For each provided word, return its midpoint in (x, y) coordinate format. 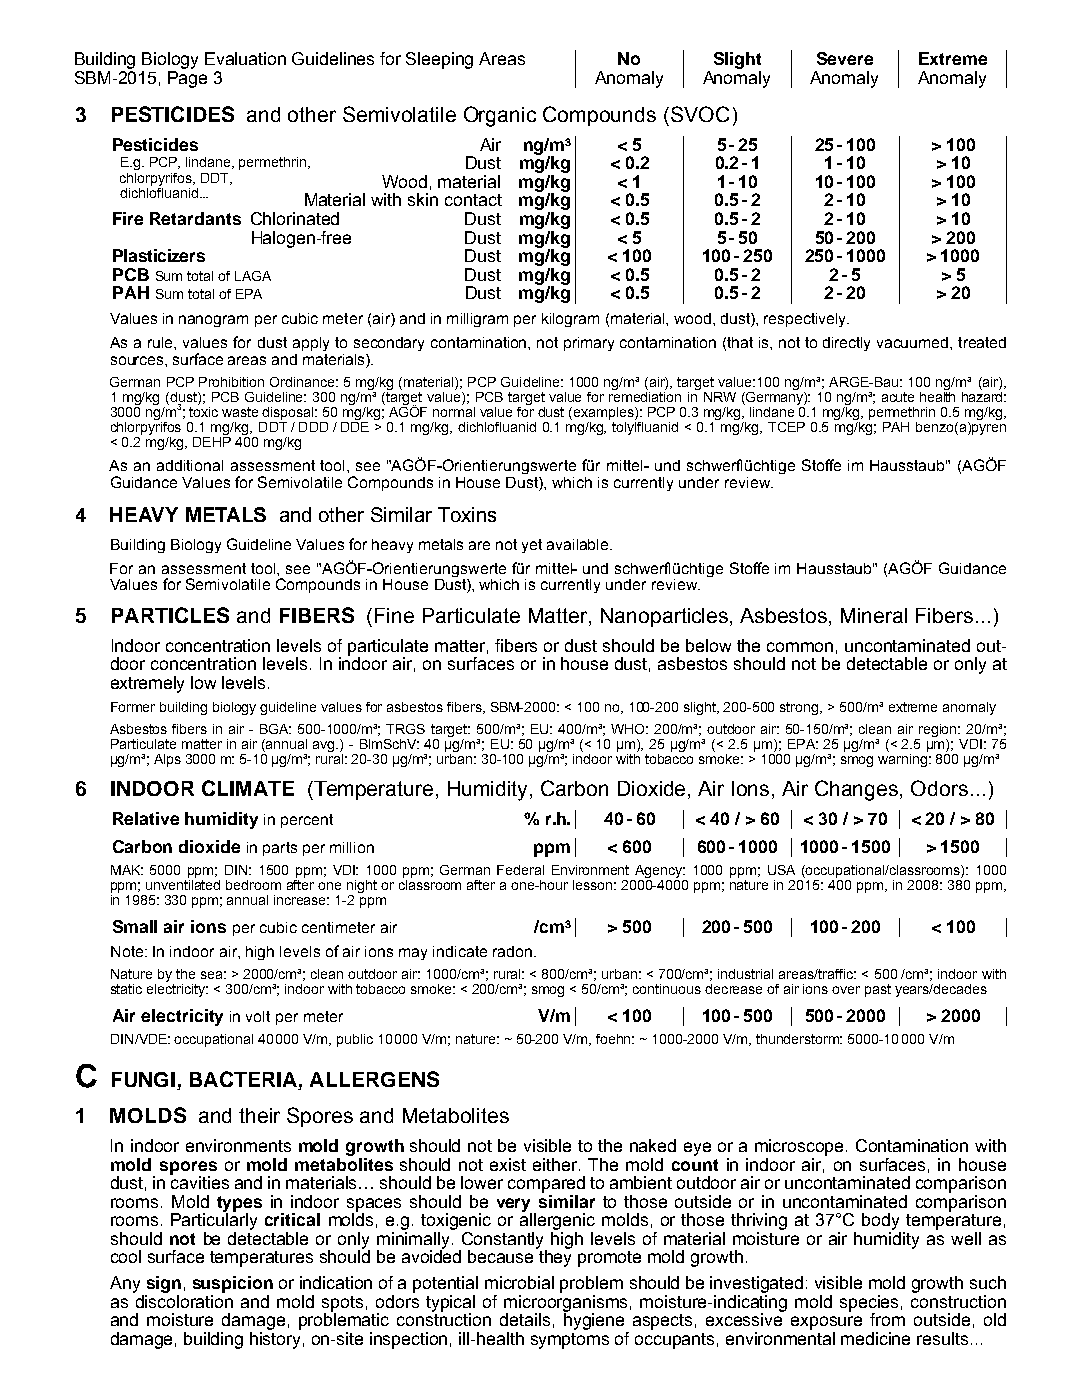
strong (800, 708)
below (708, 645)
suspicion (233, 1284)
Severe (845, 58)
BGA (275, 729)
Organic (500, 116)
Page (187, 78)
